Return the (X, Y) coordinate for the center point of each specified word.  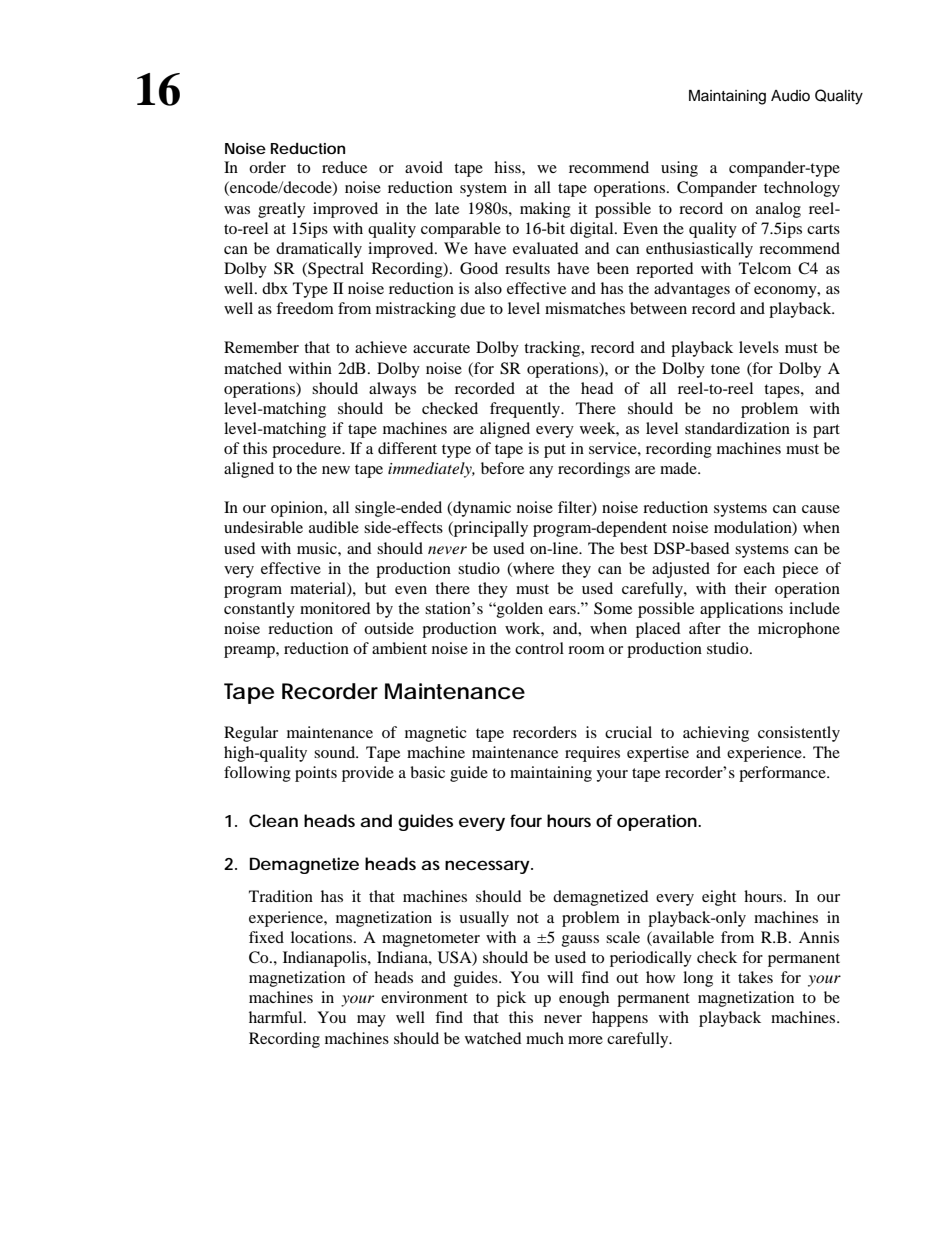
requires (592, 754)
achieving (716, 734)
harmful (277, 1017)
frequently (526, 410)
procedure (307, 450)
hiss (508, 167)
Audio (790, 96)
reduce (344, 167)
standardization (737, 428)
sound (336, 752)
